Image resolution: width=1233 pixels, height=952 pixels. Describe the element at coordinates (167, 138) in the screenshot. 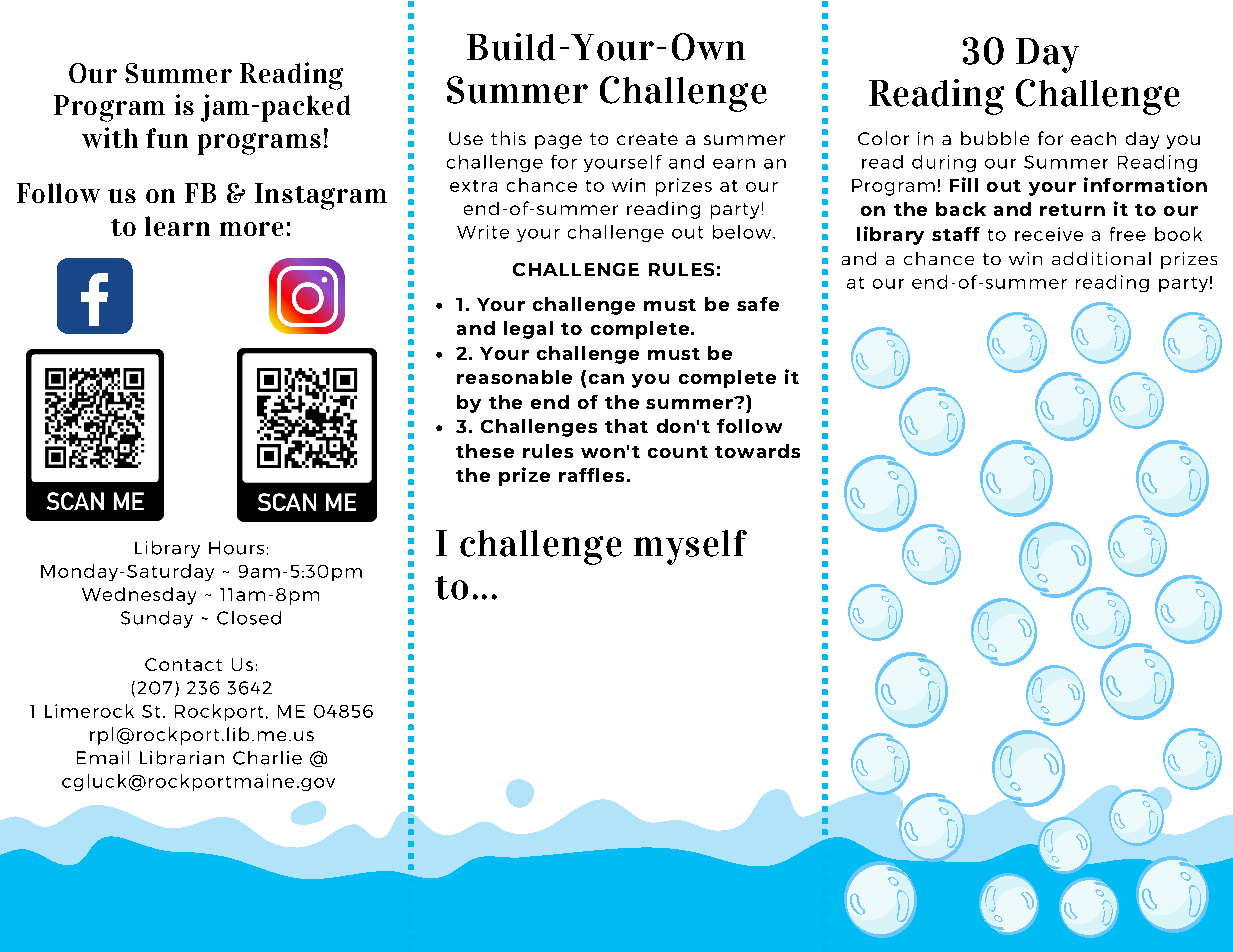

I see `fun` at that location.
